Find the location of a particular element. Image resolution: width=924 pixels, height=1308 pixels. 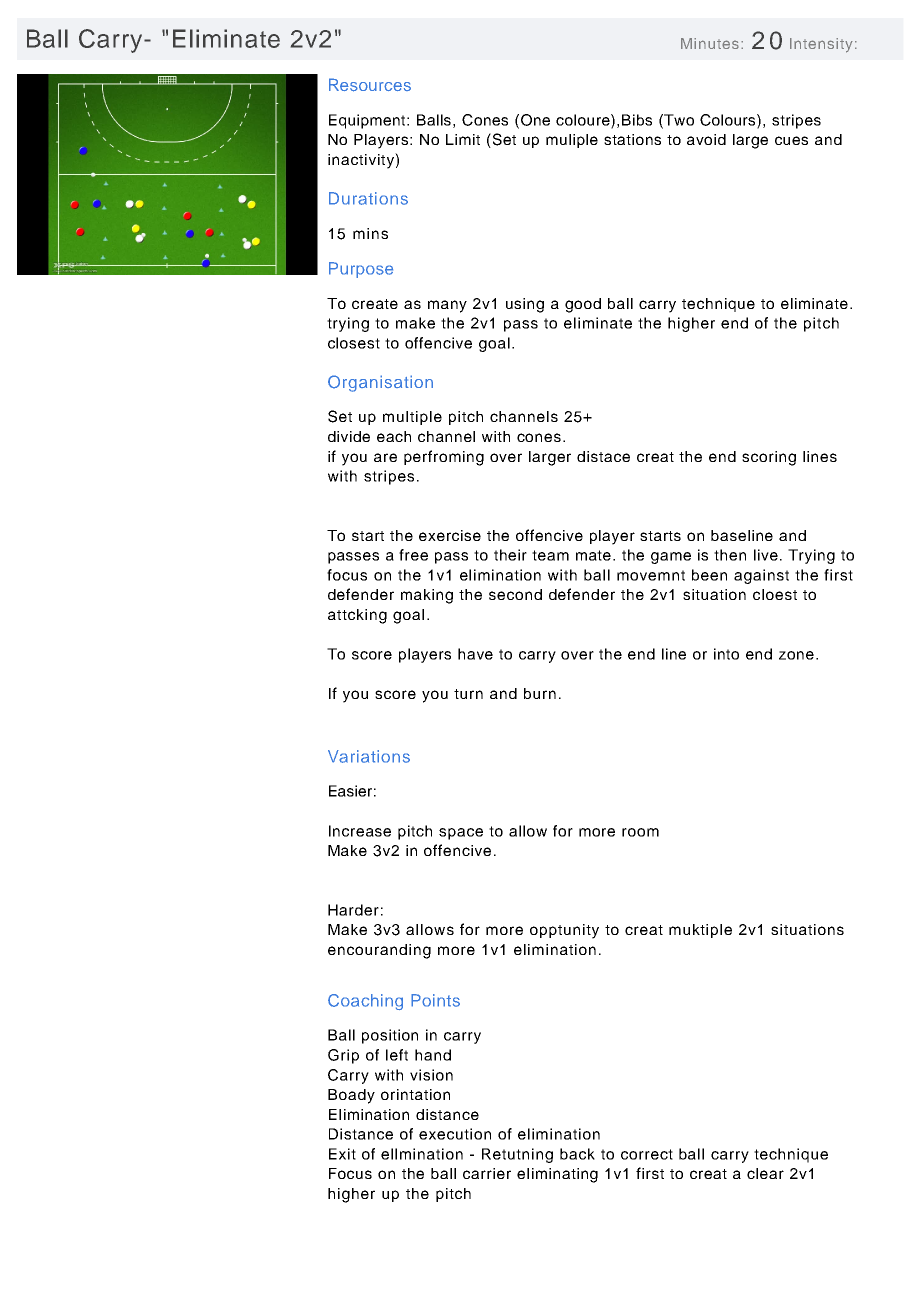

cues is located at coordinates (791, 140).
